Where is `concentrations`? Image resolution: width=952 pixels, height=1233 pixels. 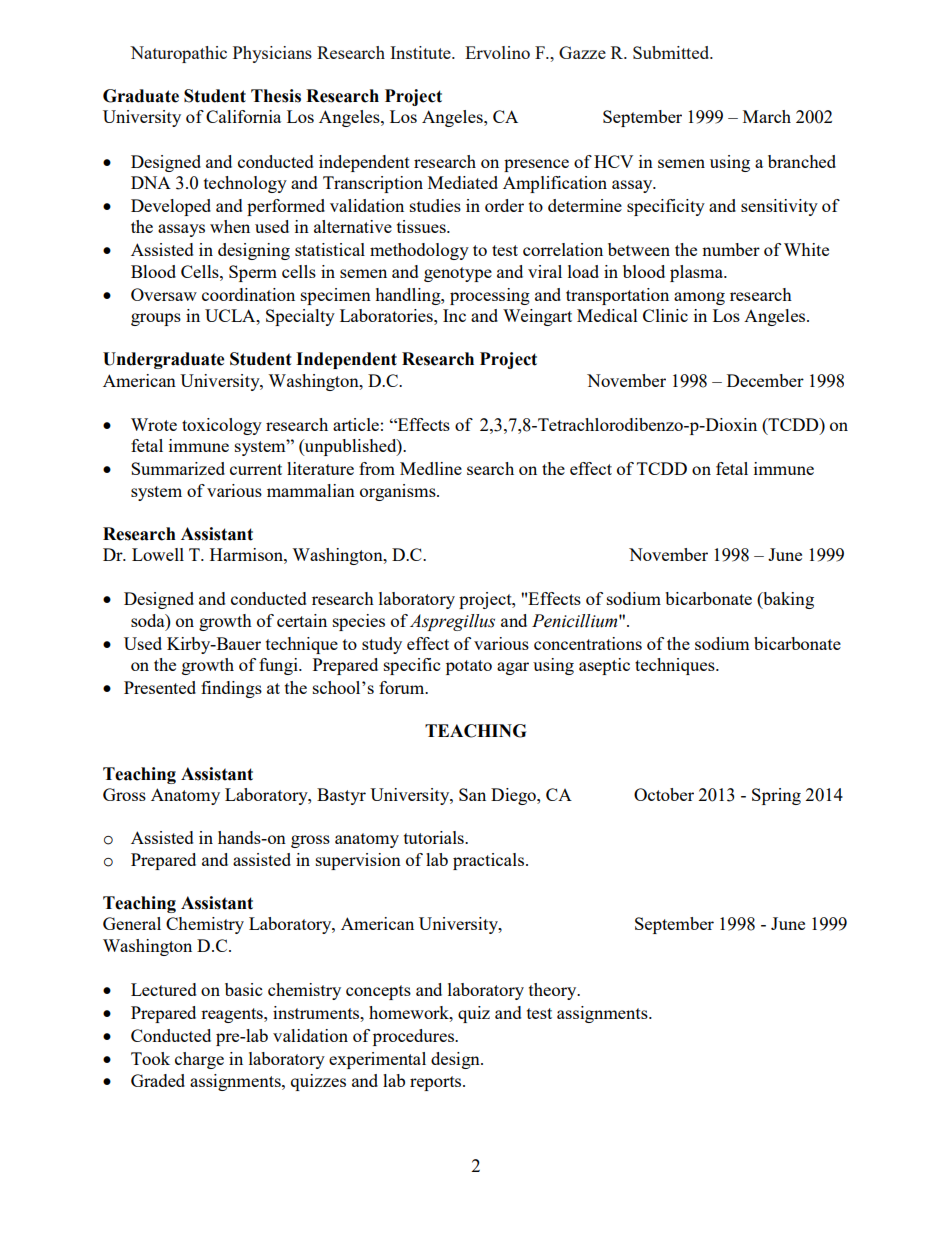
concentrations is located at coordinates (588, 643).
